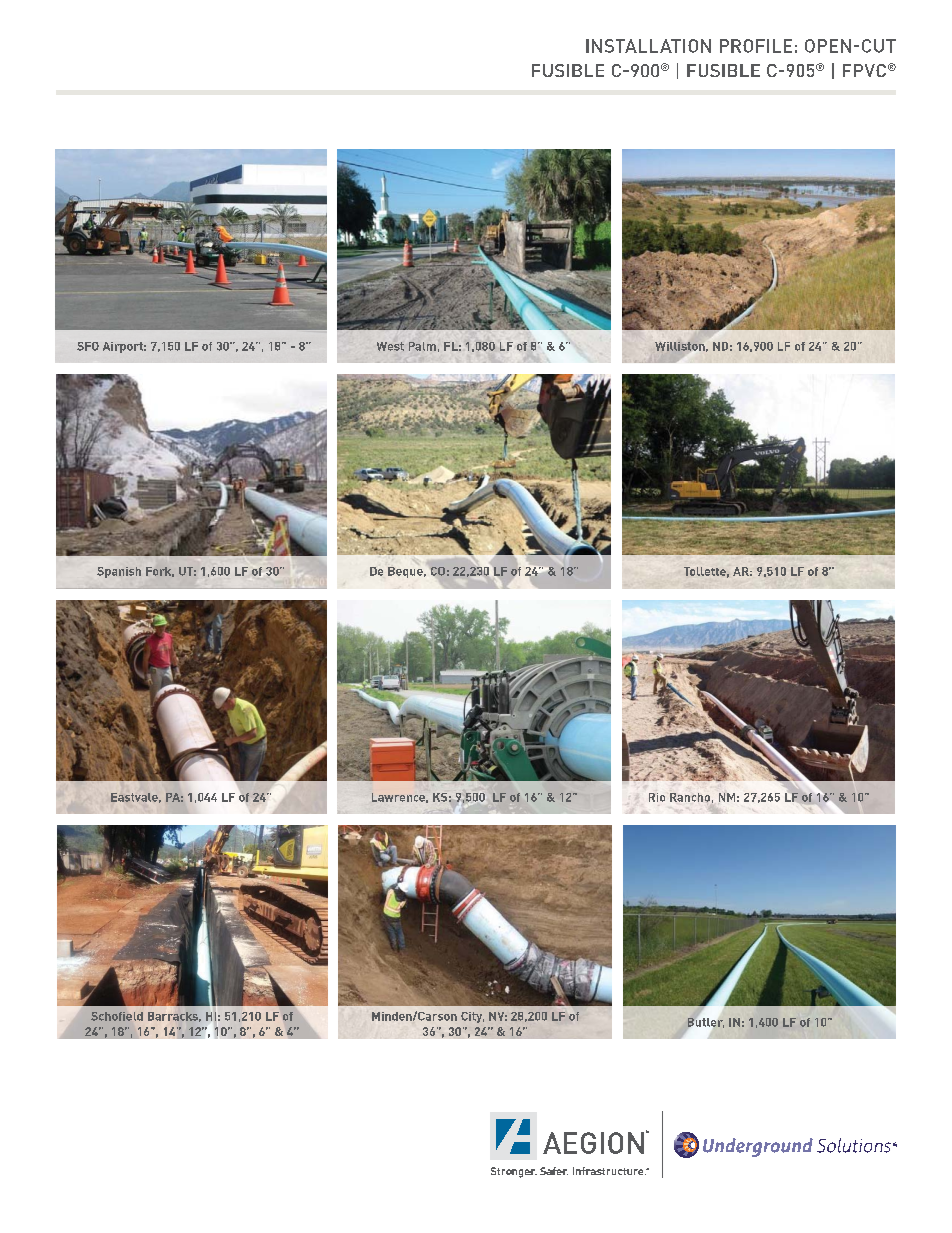 This screenshot has height=1233, width=952. Describe the element at coordinates (648, 46) in the screenshot. I see `INSTALLATION` at that location.
